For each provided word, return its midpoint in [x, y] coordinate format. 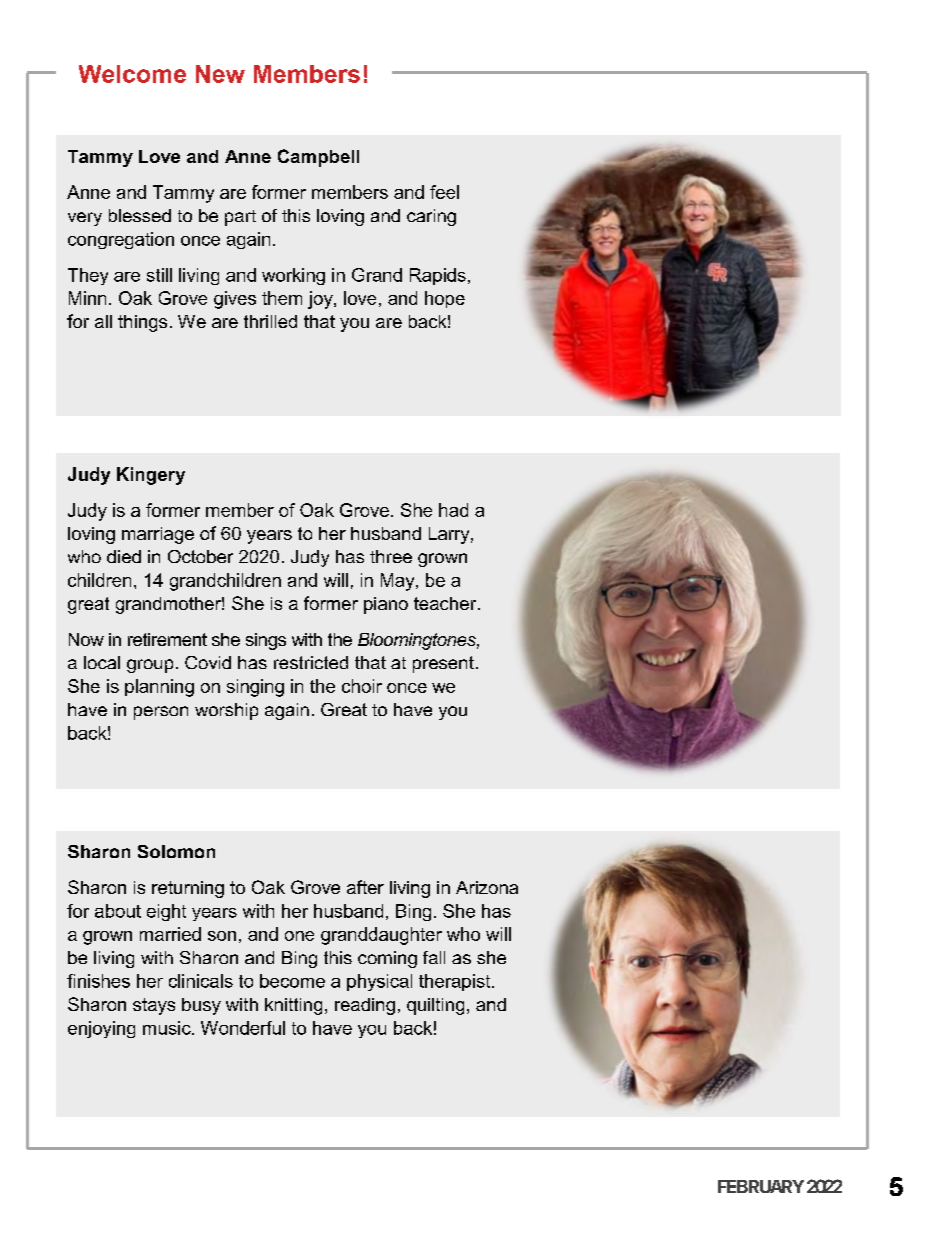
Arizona [487, 887]
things [142, 323]
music [168, 1028]
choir [362, 686]
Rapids [438, 276]
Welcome [132, 74]
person [161, 713]
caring [431, 217]
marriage [158, 535]
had [453, 510]
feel [444, 192]
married [170, 934]
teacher [446, 603]
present [443, 664]
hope [445, 299]
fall [434, 957]
